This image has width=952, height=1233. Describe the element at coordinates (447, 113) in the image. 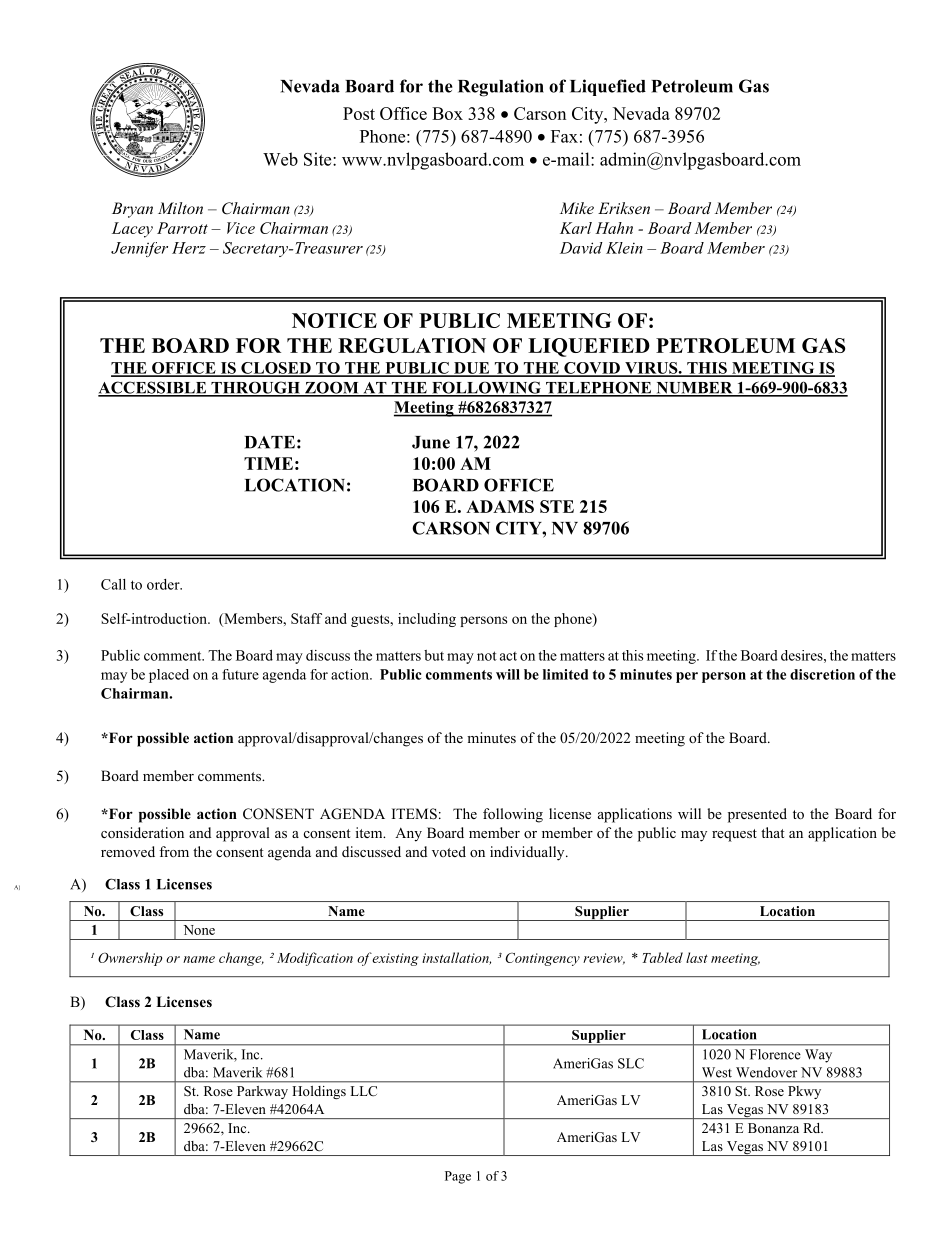

I see `Box` at that location.
